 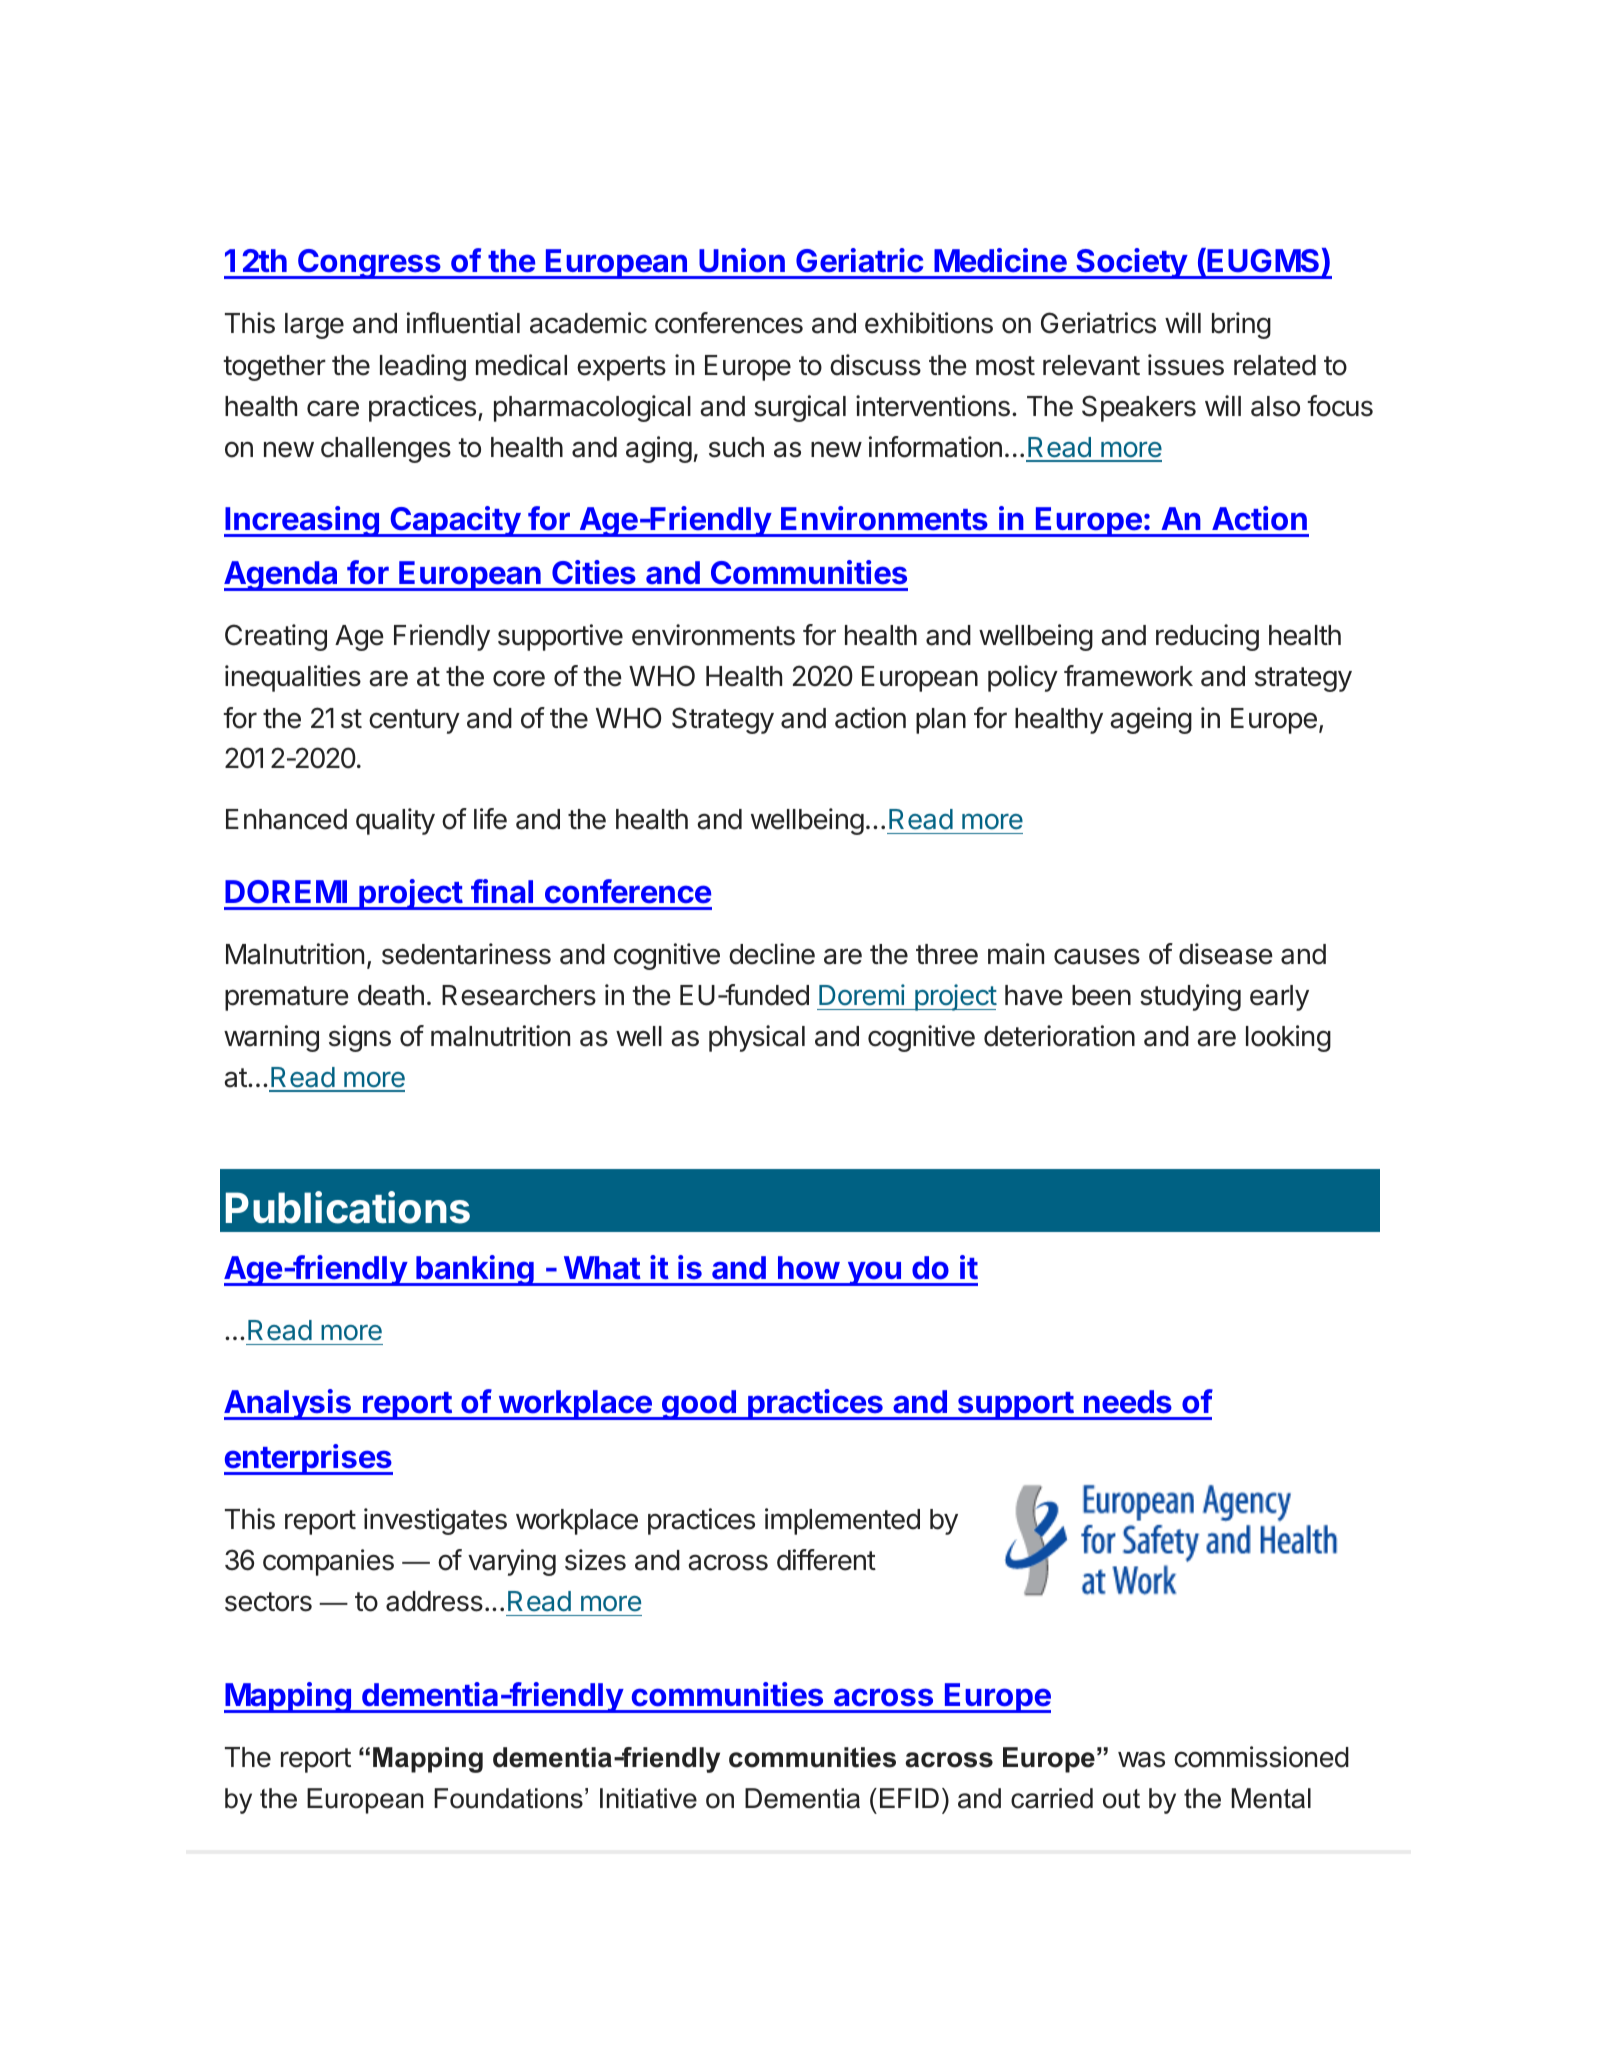 I want to click on commissioned, so click(x=1261, y=1757).
